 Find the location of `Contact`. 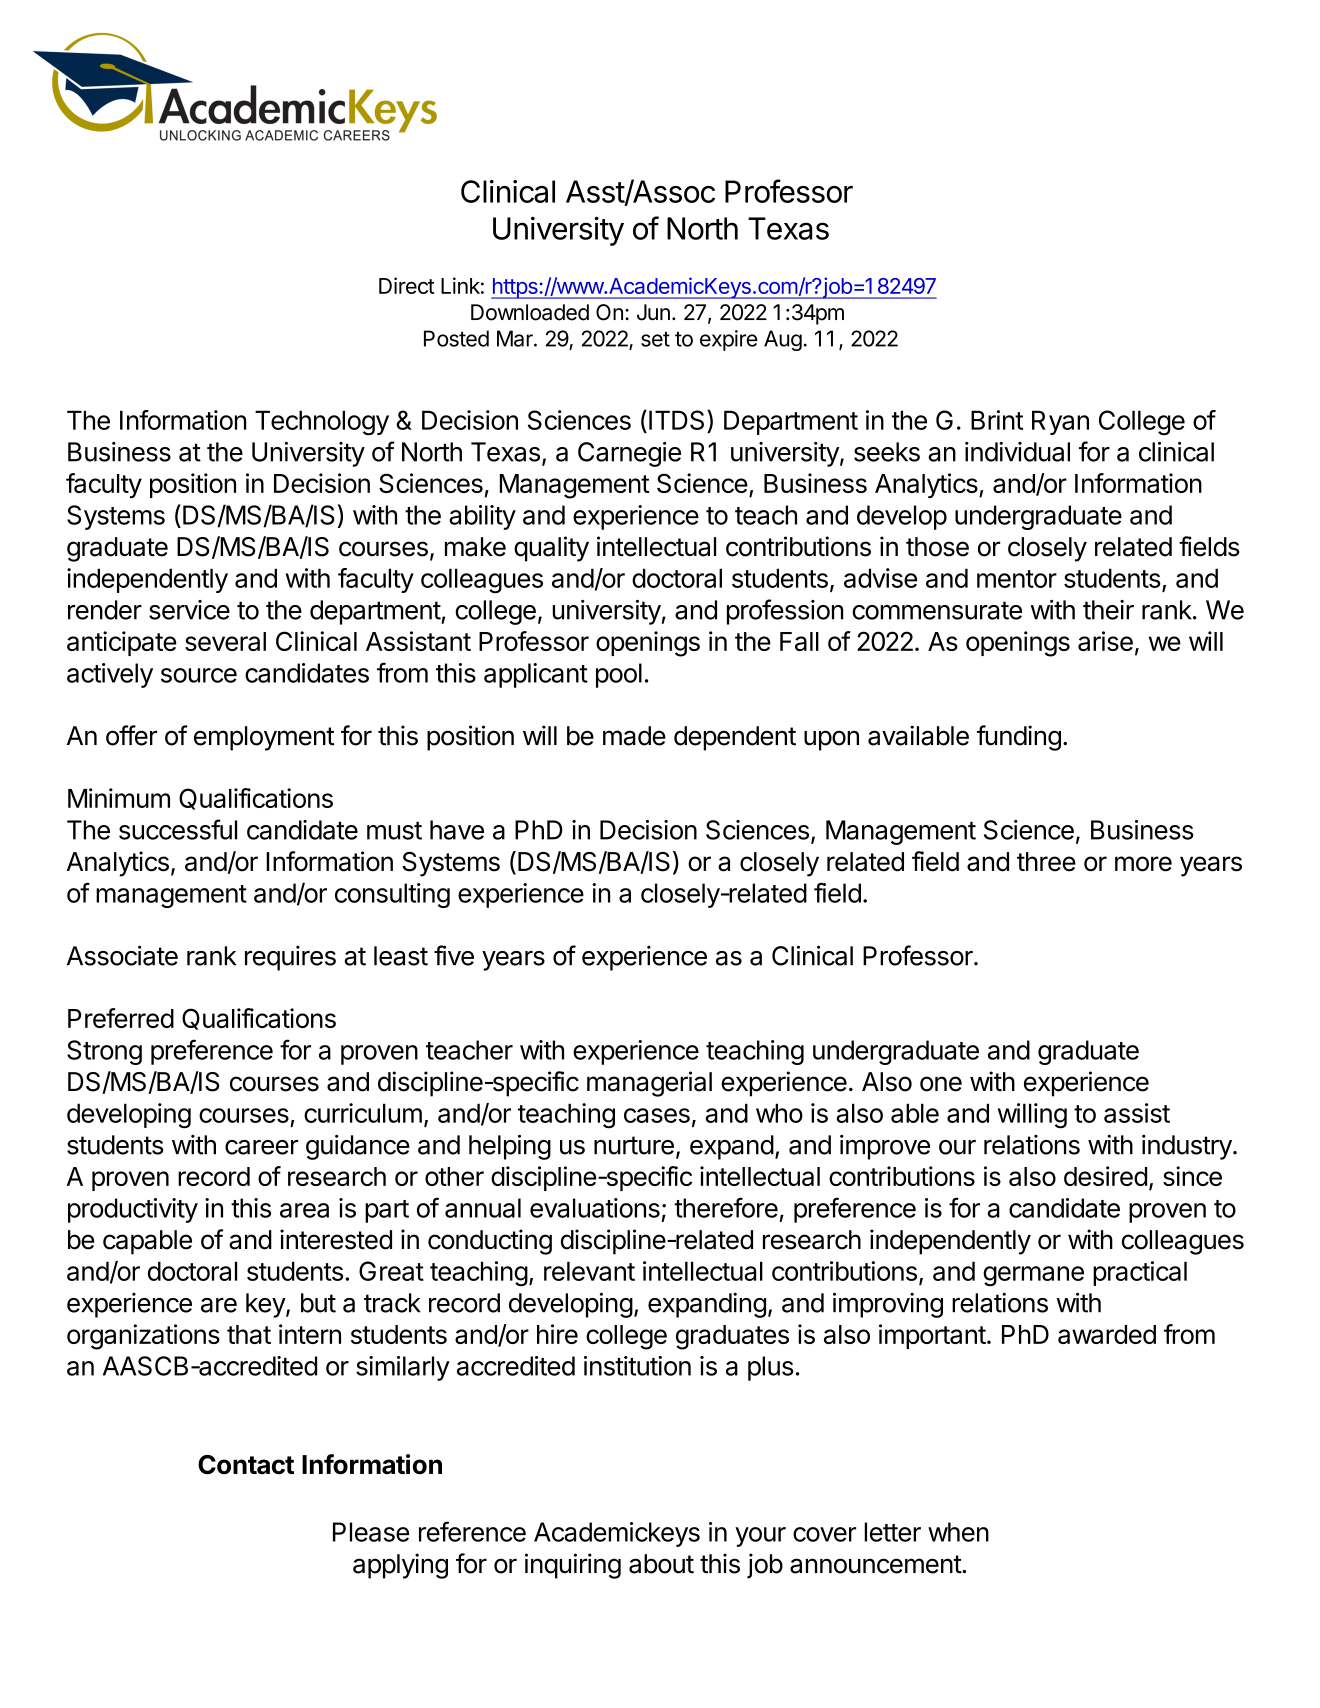

Contact is located at coordinates (246, 1465).
